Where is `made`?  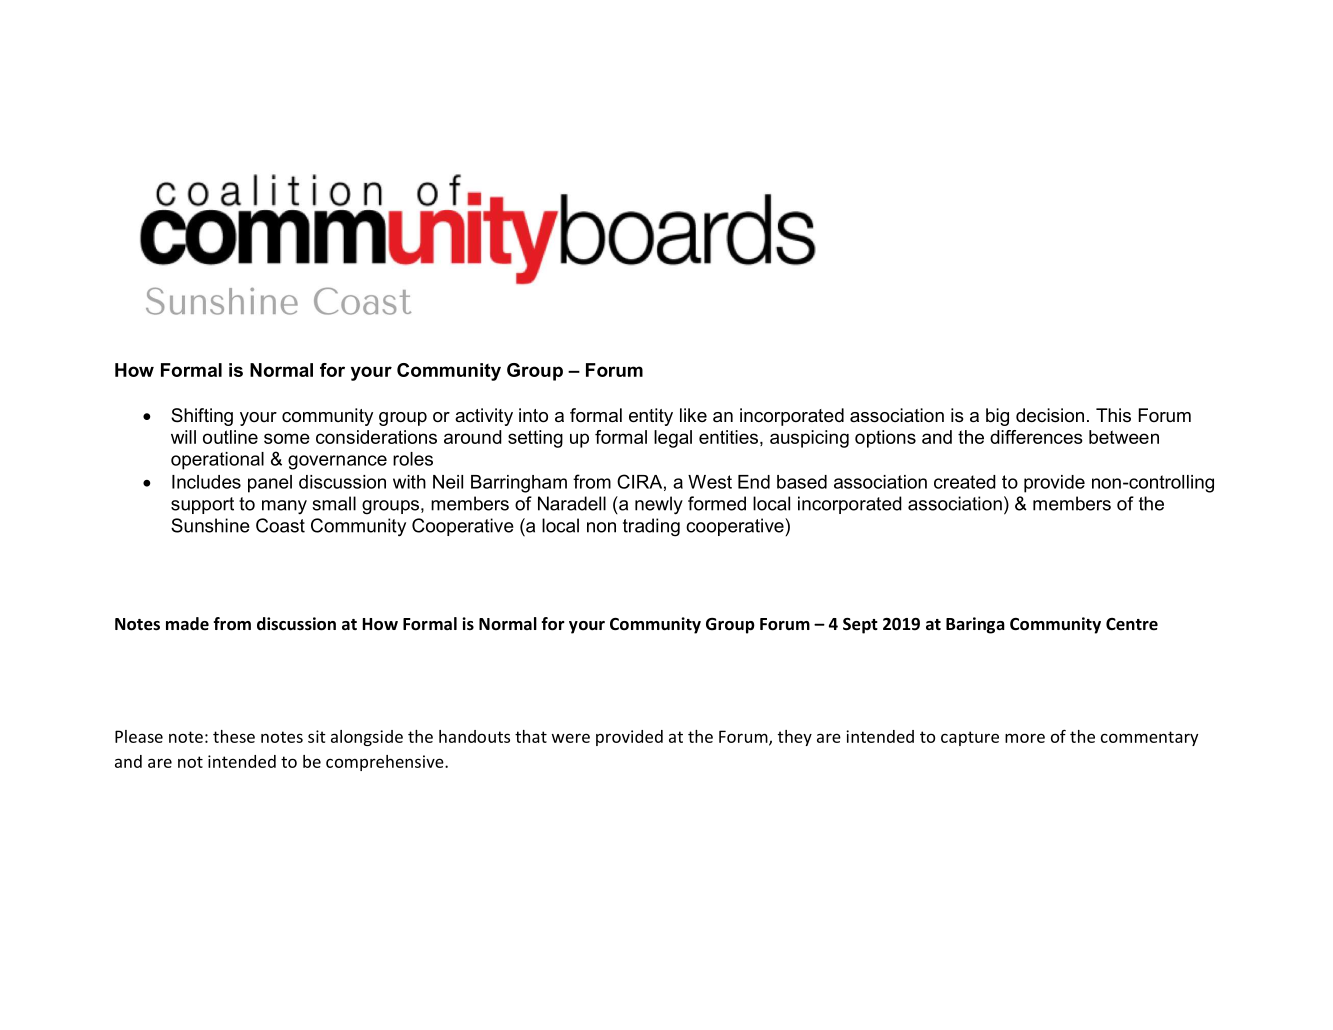
made is located at coordinates (187, 624).
